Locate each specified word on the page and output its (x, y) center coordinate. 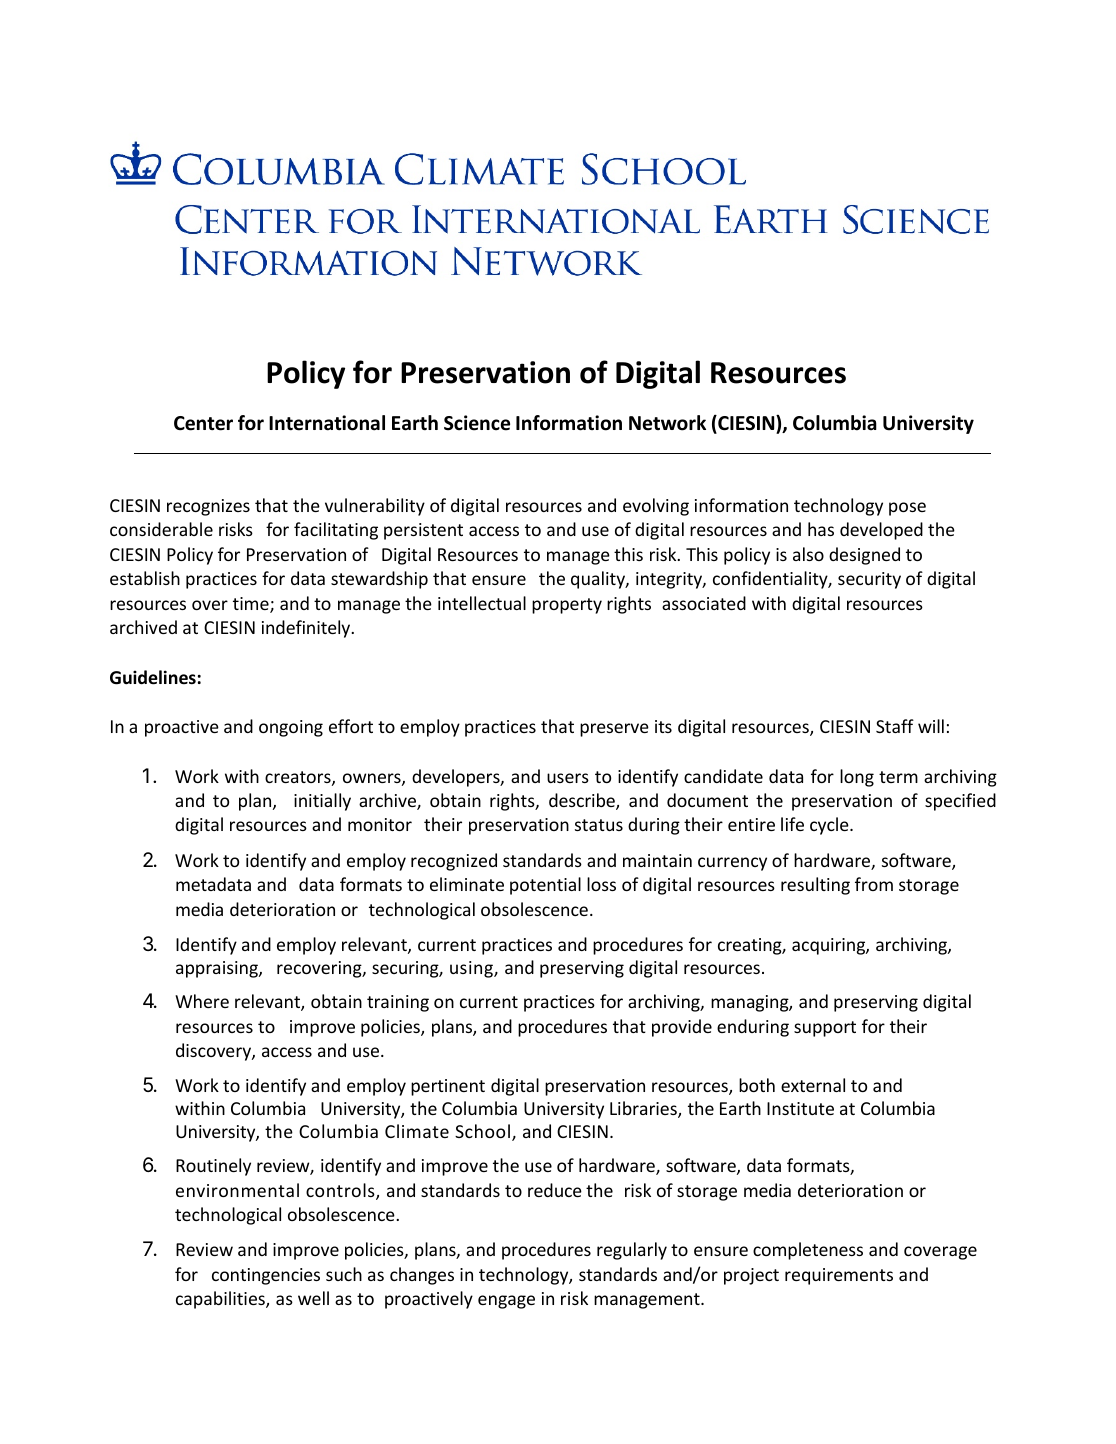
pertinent (448, 1087)
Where (202, 1001)
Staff (895, 726)
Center (203, 423)
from (874, 884)
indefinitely (307, 629)
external (813, 1085)
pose (907, 509)
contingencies (266, 1276)
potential (545, 886)
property (567, 606)
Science (477, 423)
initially (322, 802)
